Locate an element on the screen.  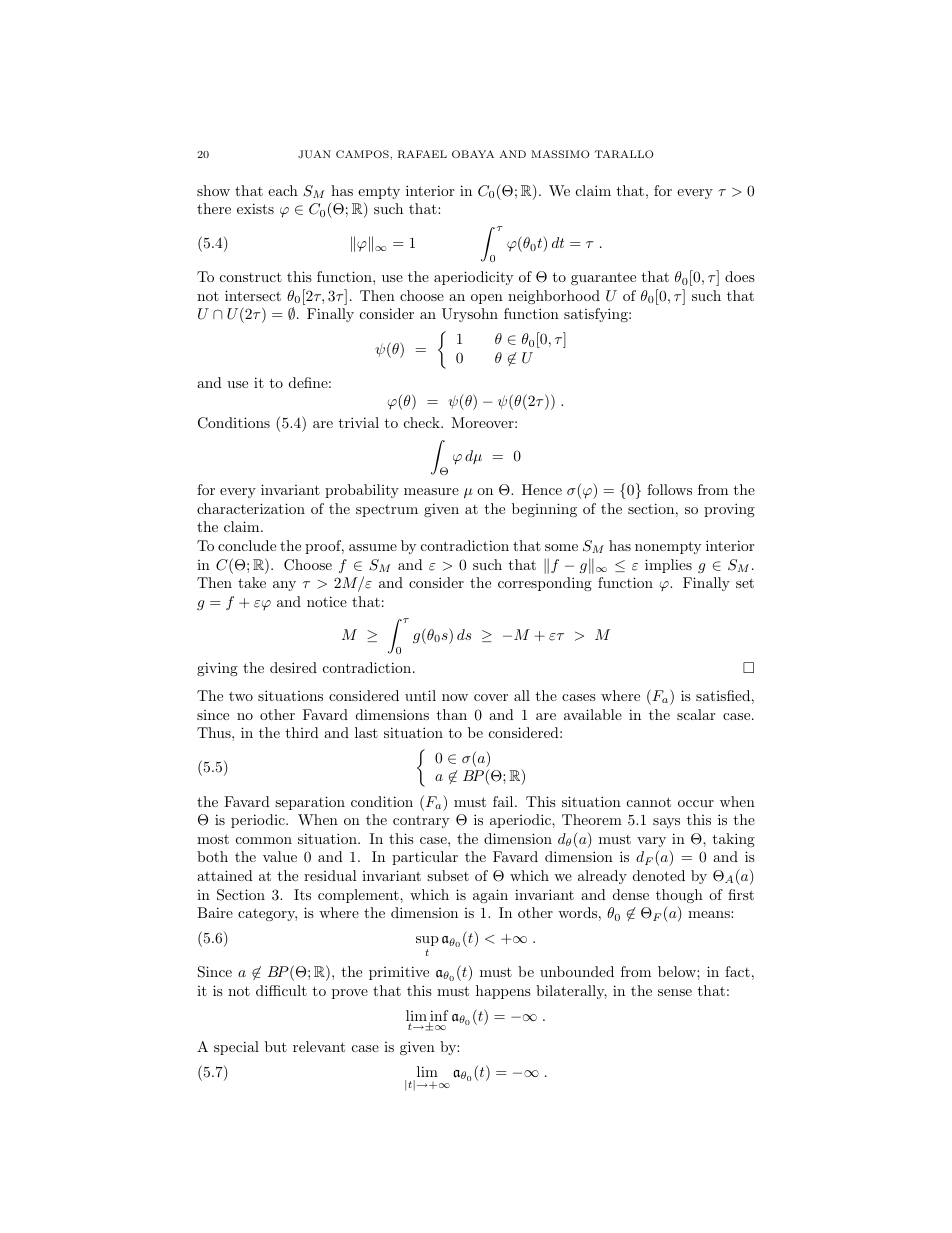
follows is located at coordinates (669, 489).
